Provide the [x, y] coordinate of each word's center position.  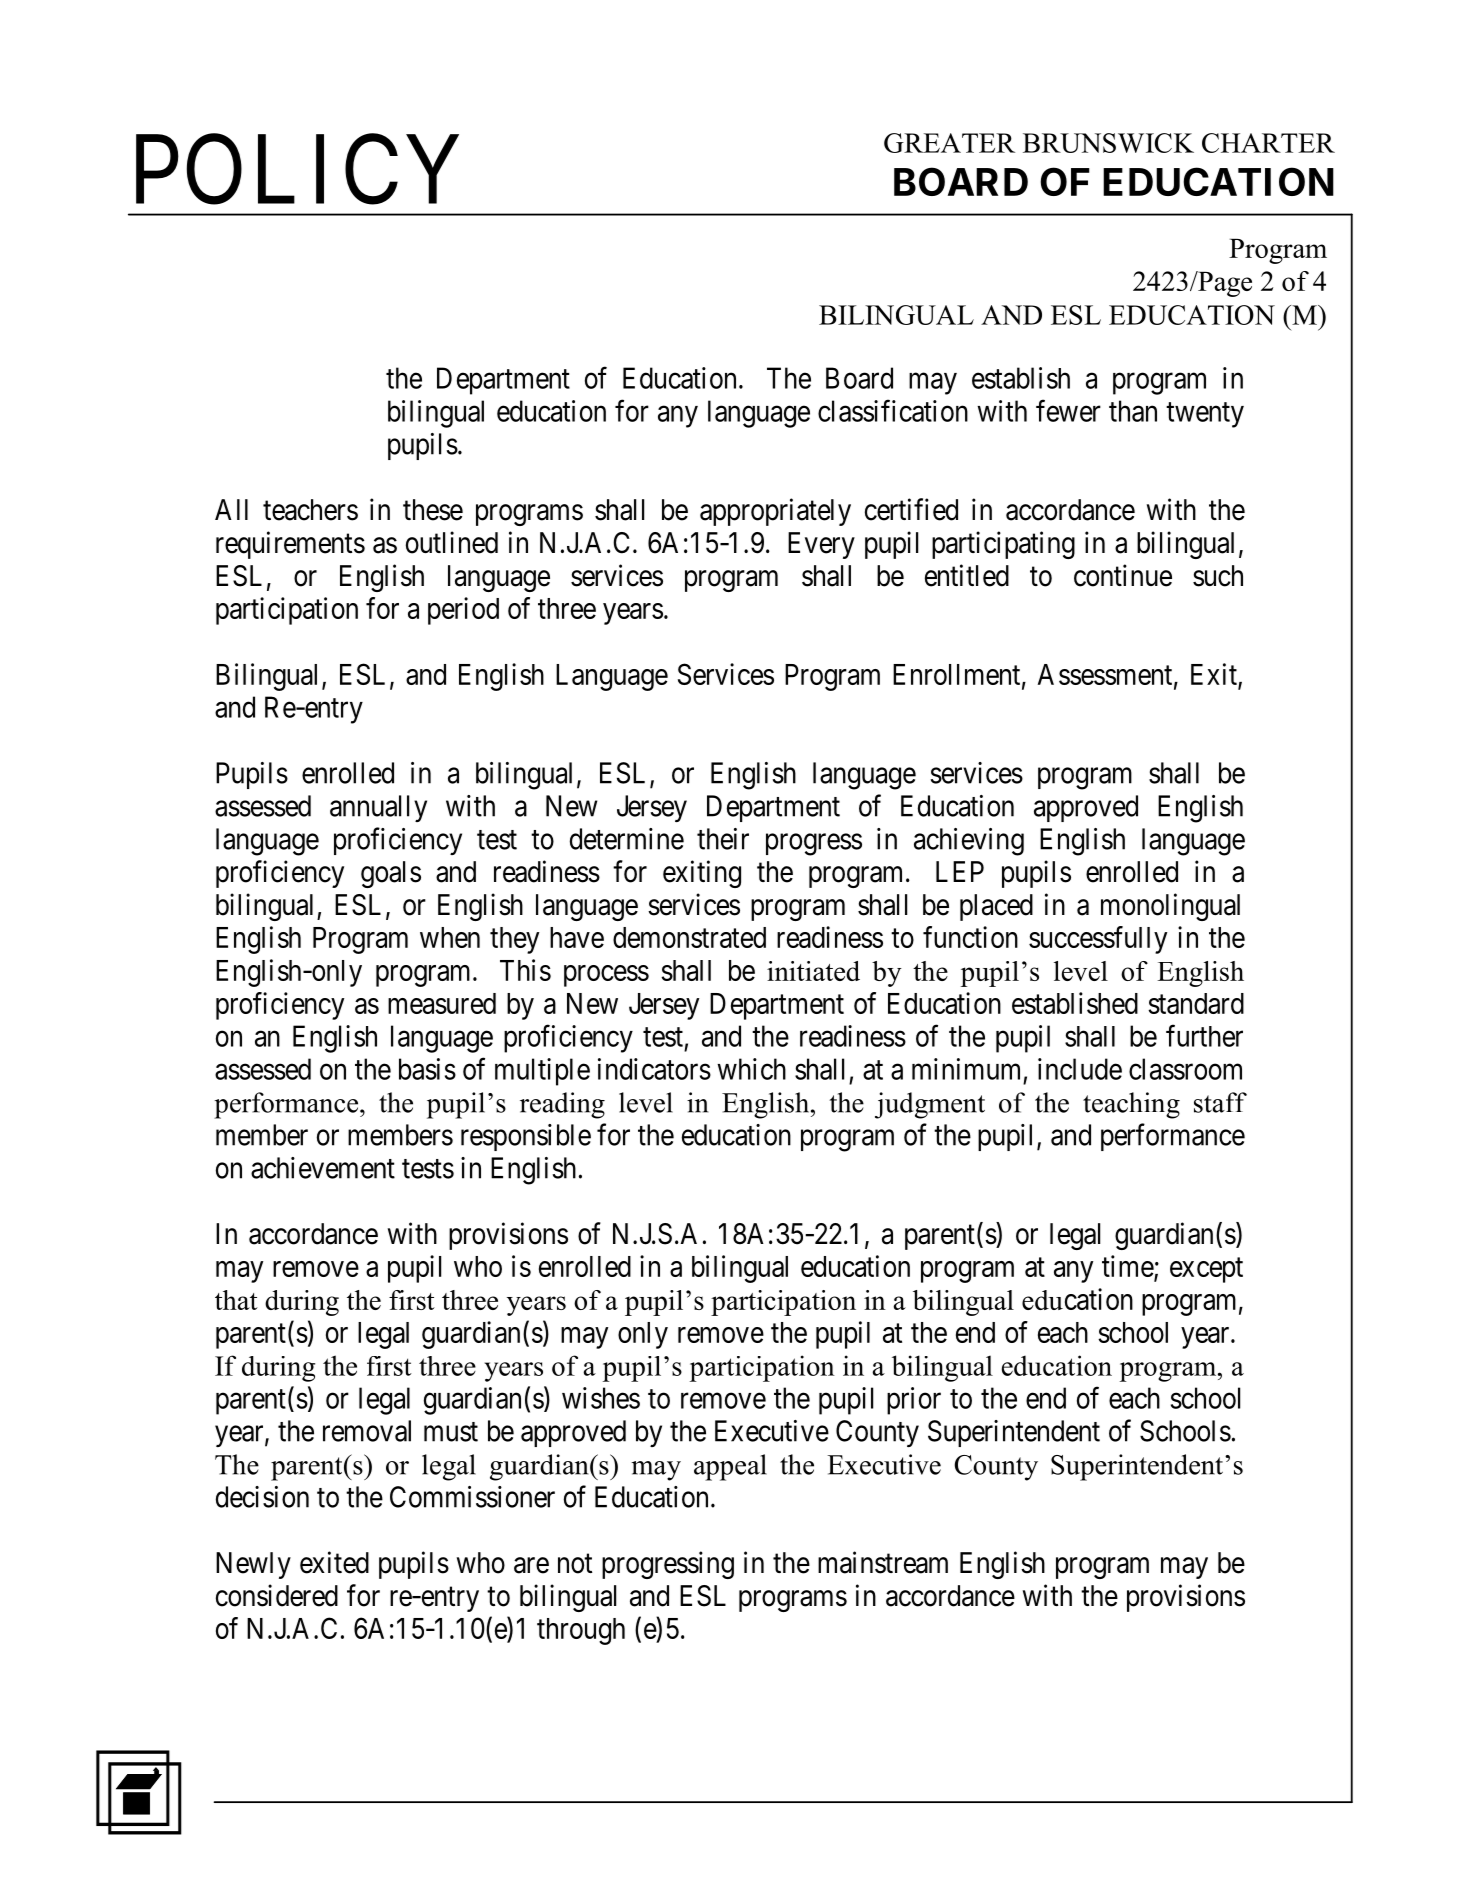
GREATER [949, 143]
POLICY [297, 171]
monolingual [1170, 907]
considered [277, 1595]
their [723, 839]
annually [378, 808]
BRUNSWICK [1108, 143]
